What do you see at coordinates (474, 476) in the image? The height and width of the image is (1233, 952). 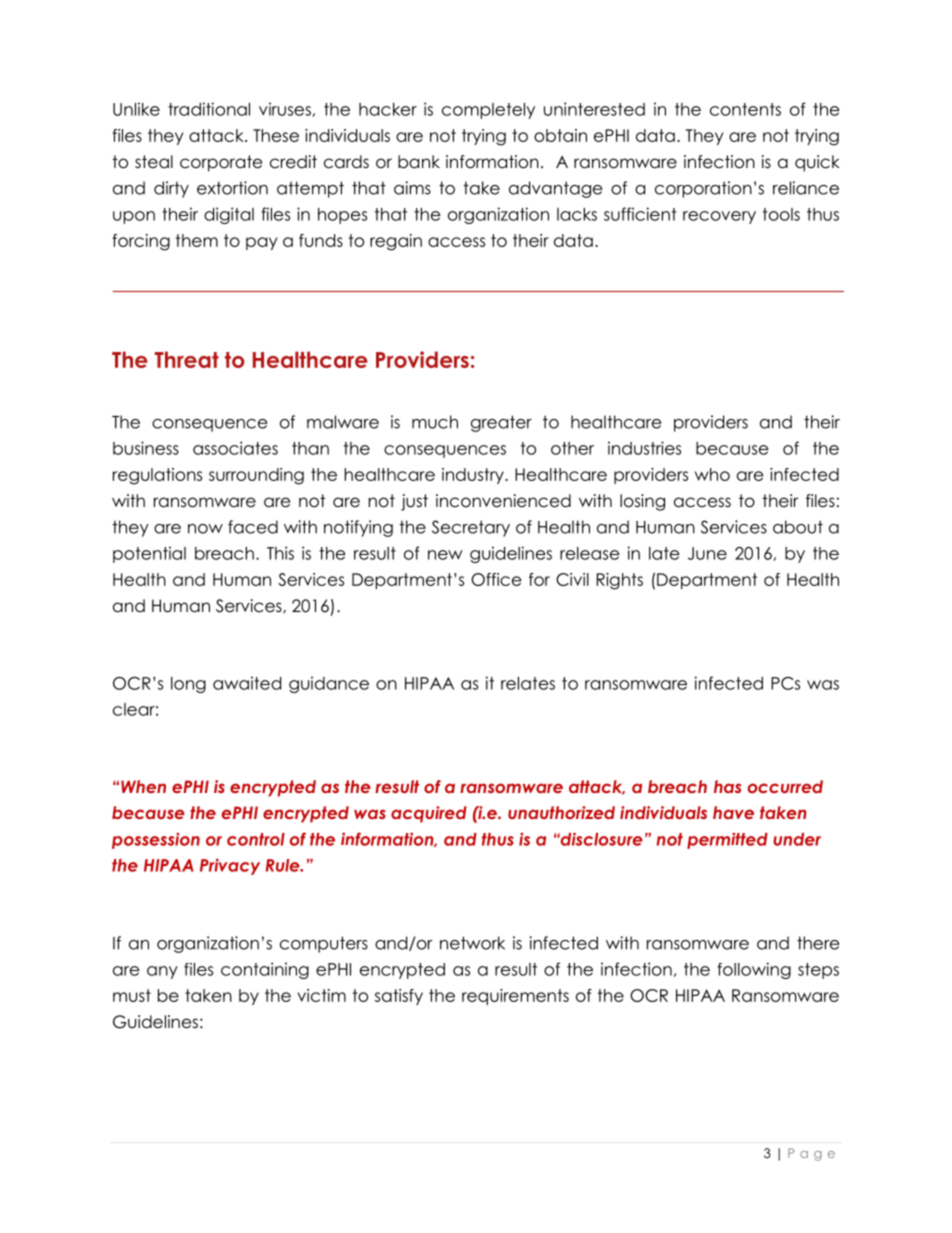 I see `industry` at bounding box center [474, 476].
